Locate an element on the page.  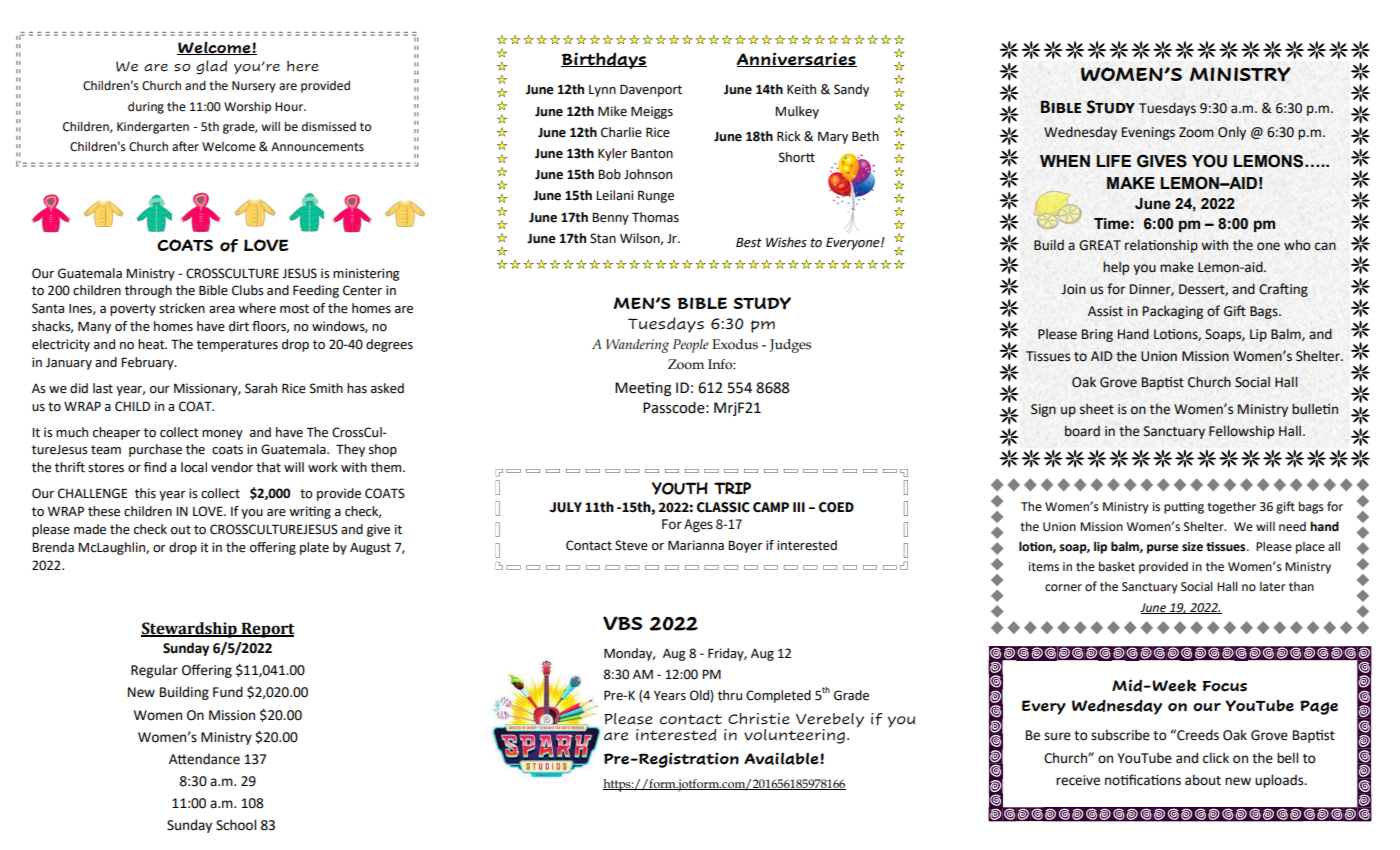
February is located at coordinates (148, 363).
